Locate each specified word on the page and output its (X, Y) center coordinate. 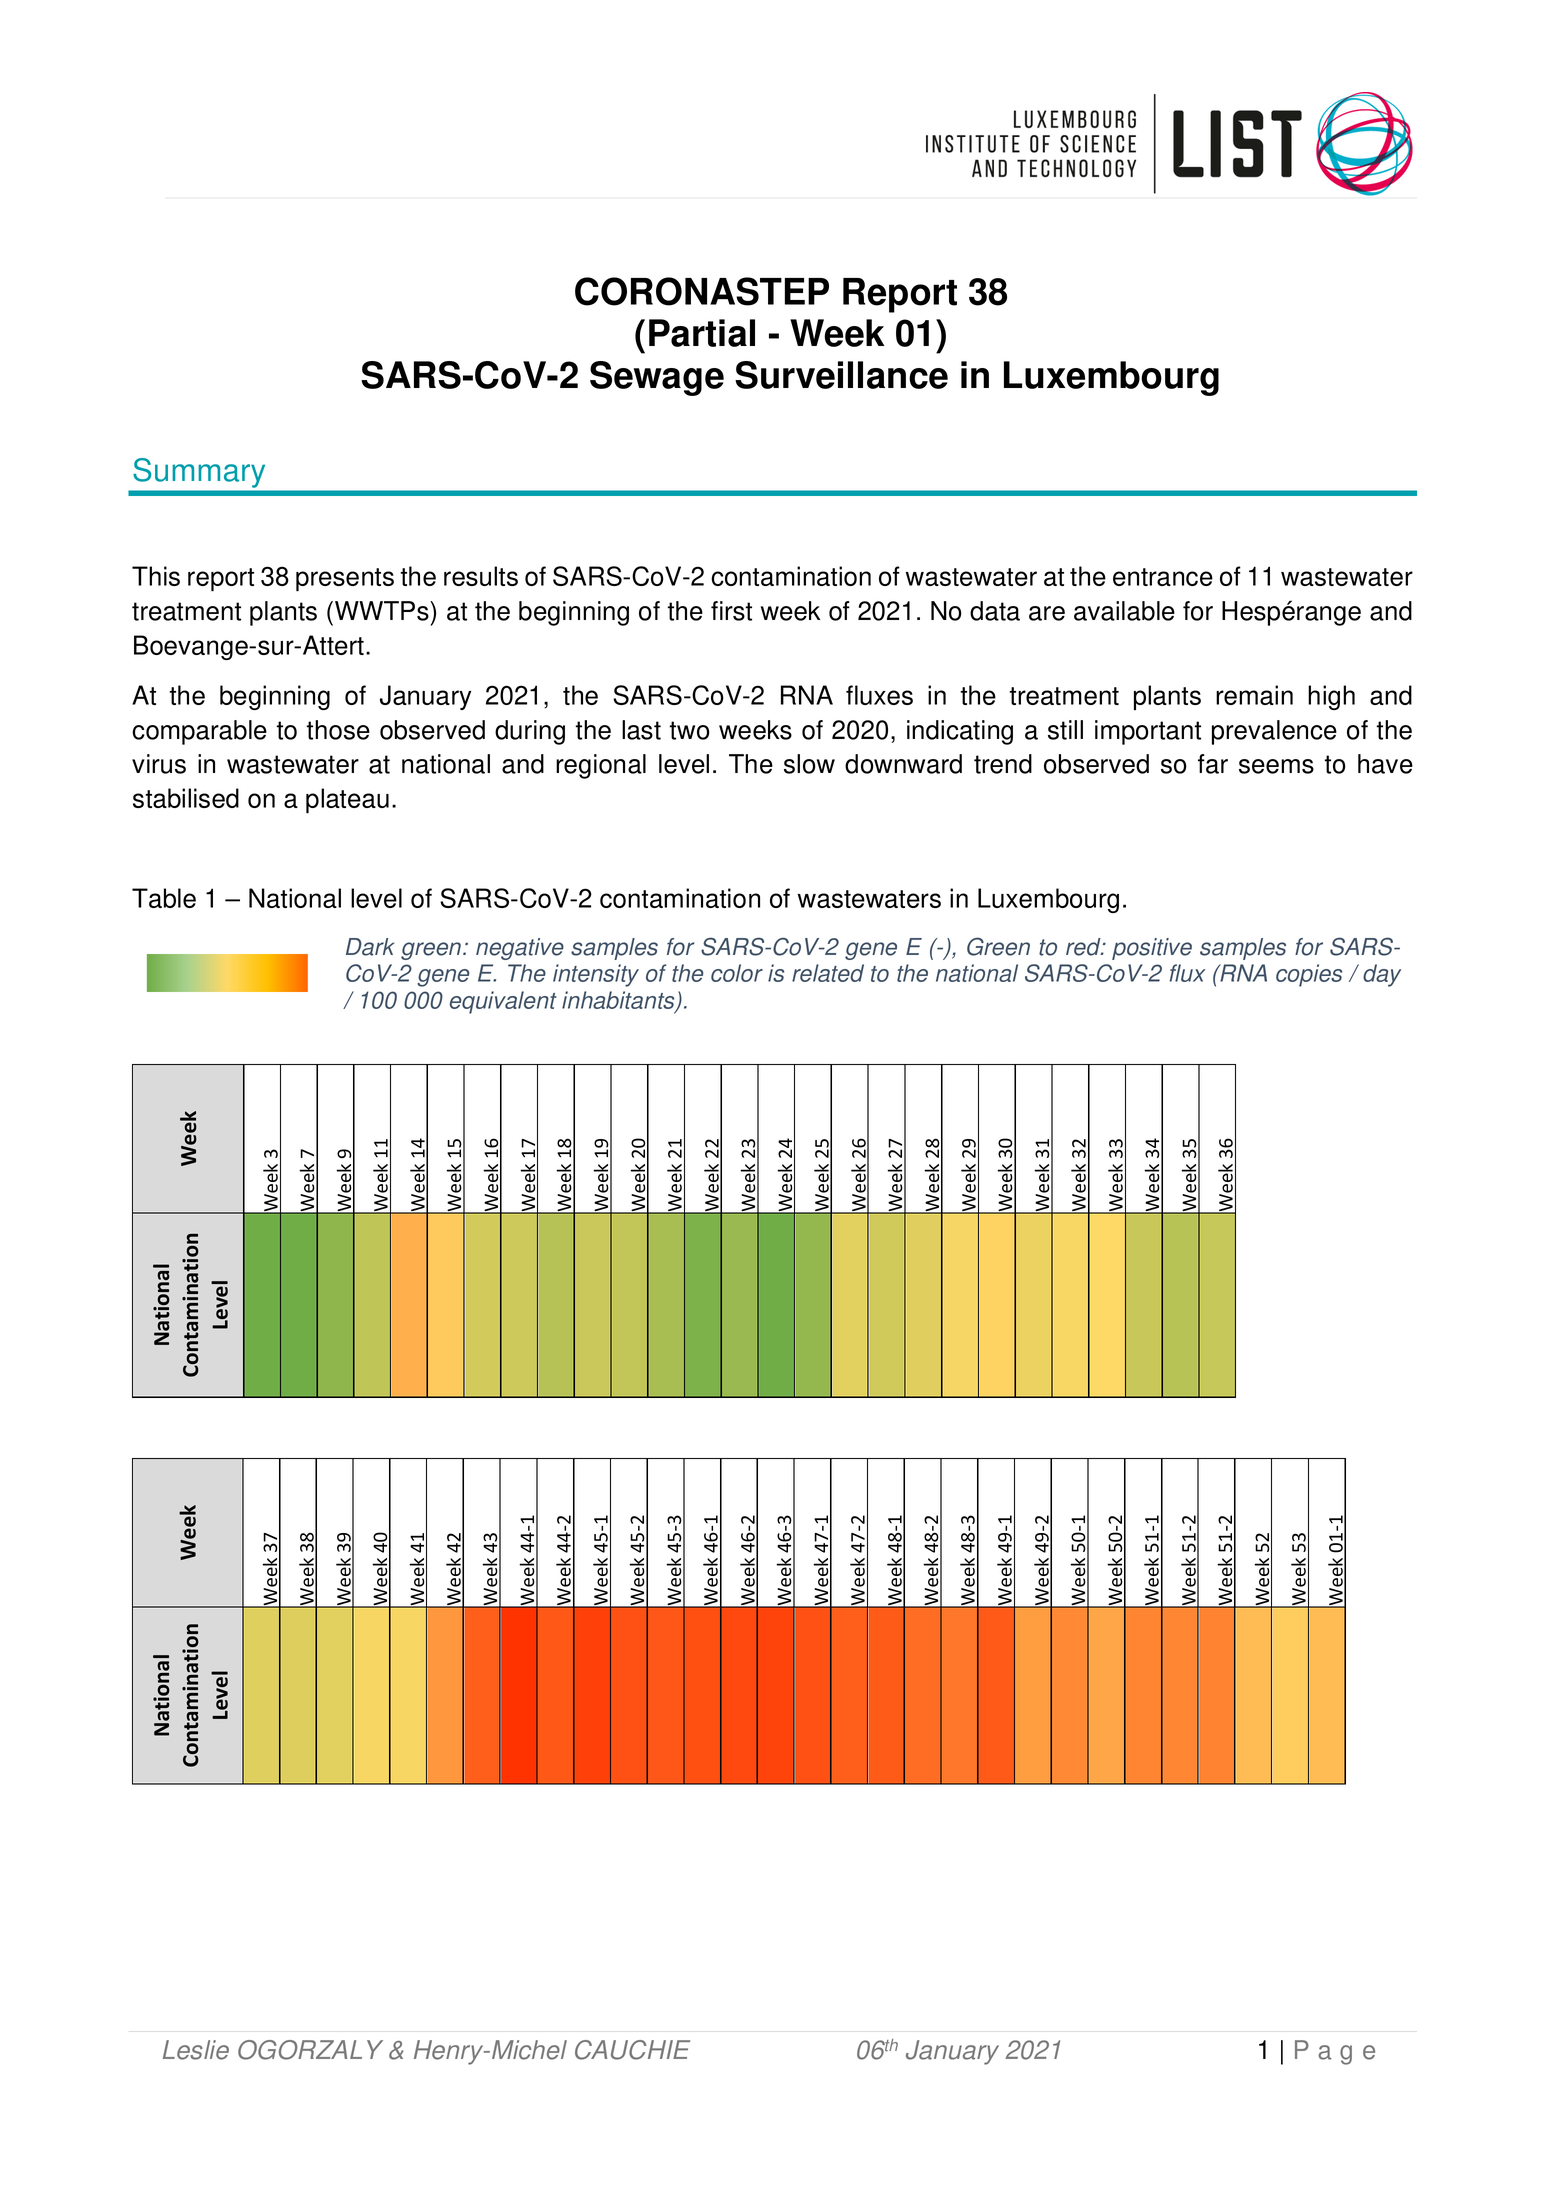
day (1382, 975)
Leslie (196, 2050)
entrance (1163, 577)
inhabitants (619, 1001)
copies (1309, 975)
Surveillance (841, 375)
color (737, 973)
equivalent (503, 1002)
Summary (199, 473)
